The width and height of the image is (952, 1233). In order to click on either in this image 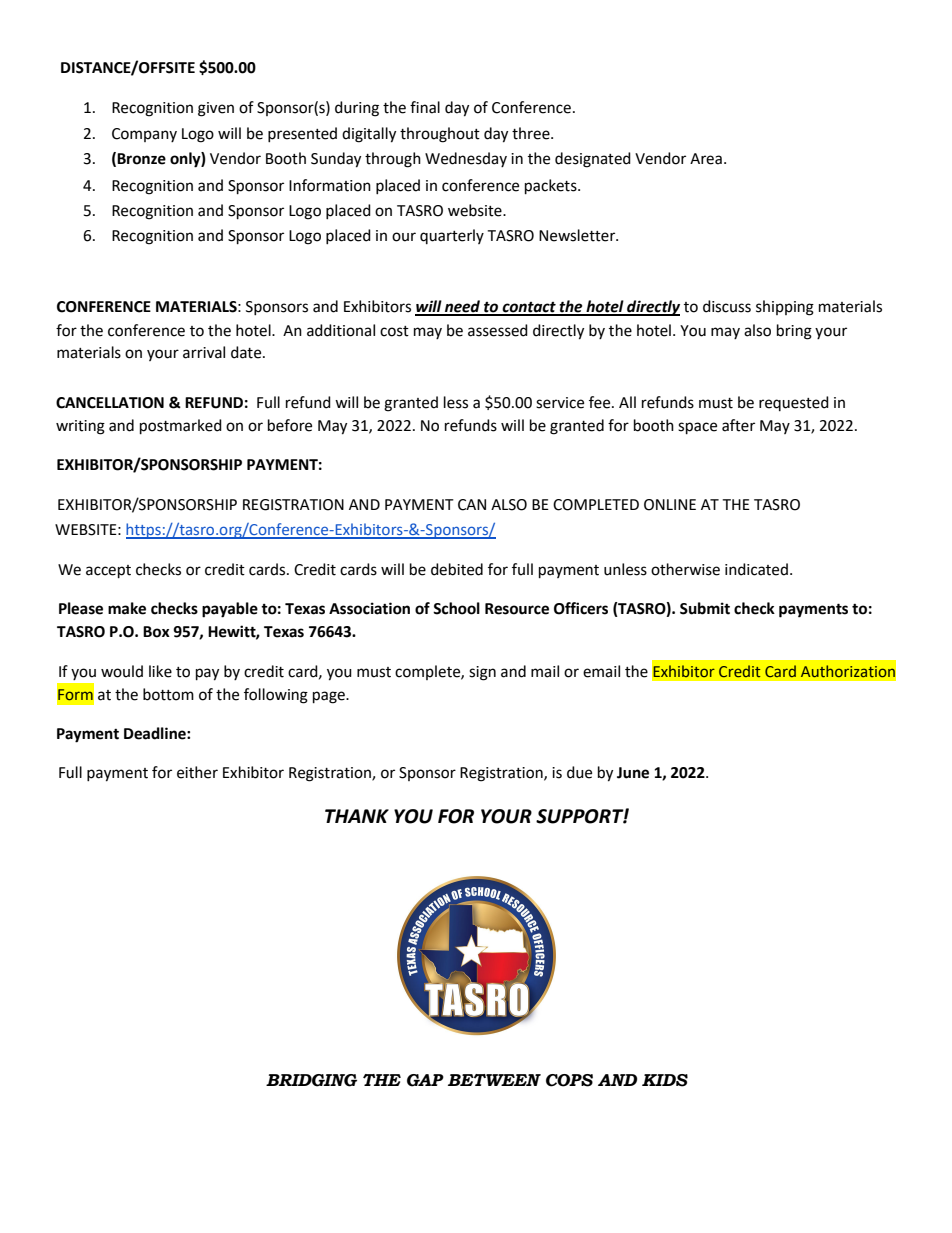, I will do `click(197, 772)`.
